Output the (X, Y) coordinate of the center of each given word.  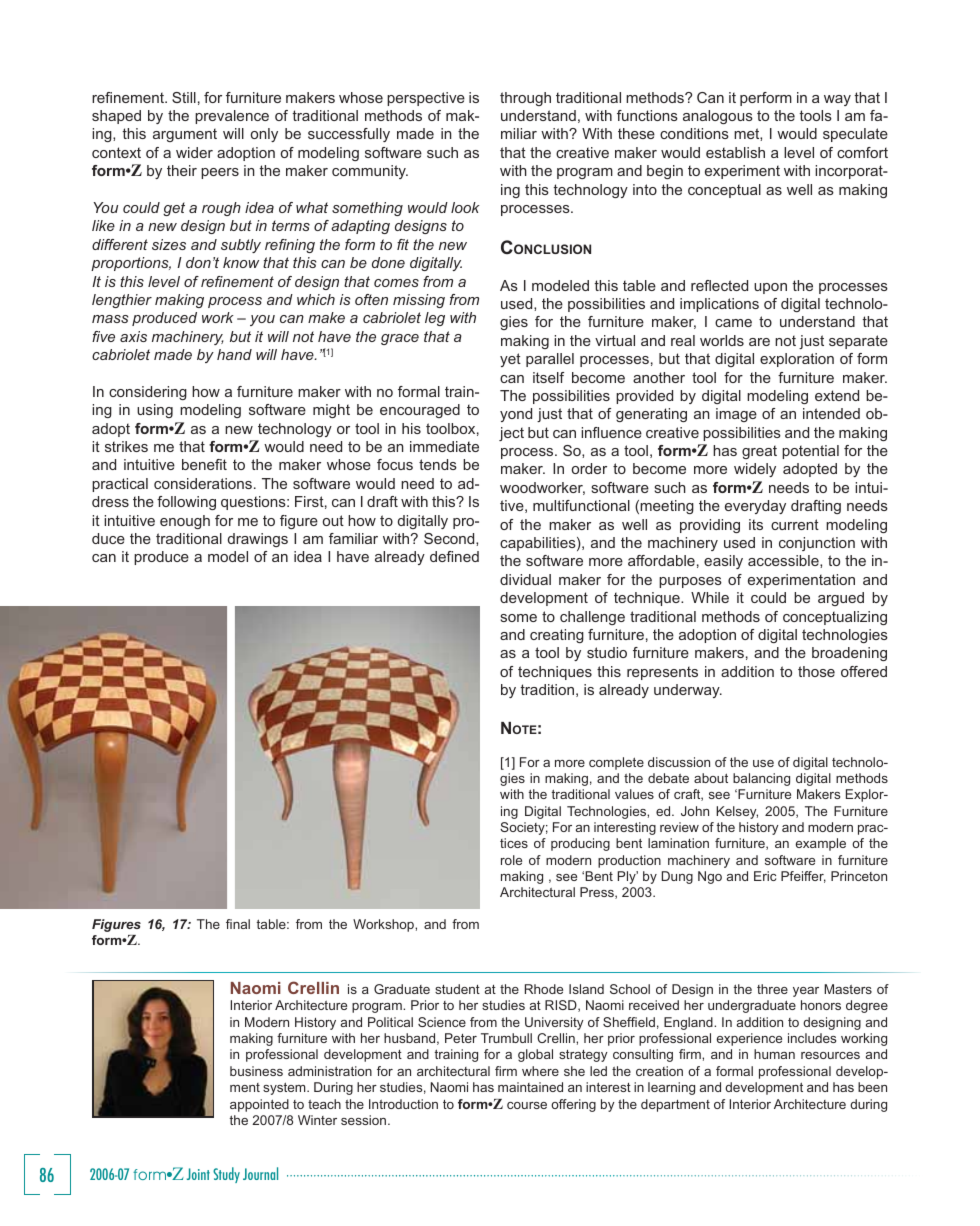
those (816, 671)
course (527, 1105)
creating (557, 636)
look (465, 207)
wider (194, 152)
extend (837, 395)
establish (735, 152)
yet (510, 360)
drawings (258, 540)
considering (148, 393)
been (872, 1087)
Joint (198, 1174)
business (256, 1071)
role (511, 860)
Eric (765, 876)
